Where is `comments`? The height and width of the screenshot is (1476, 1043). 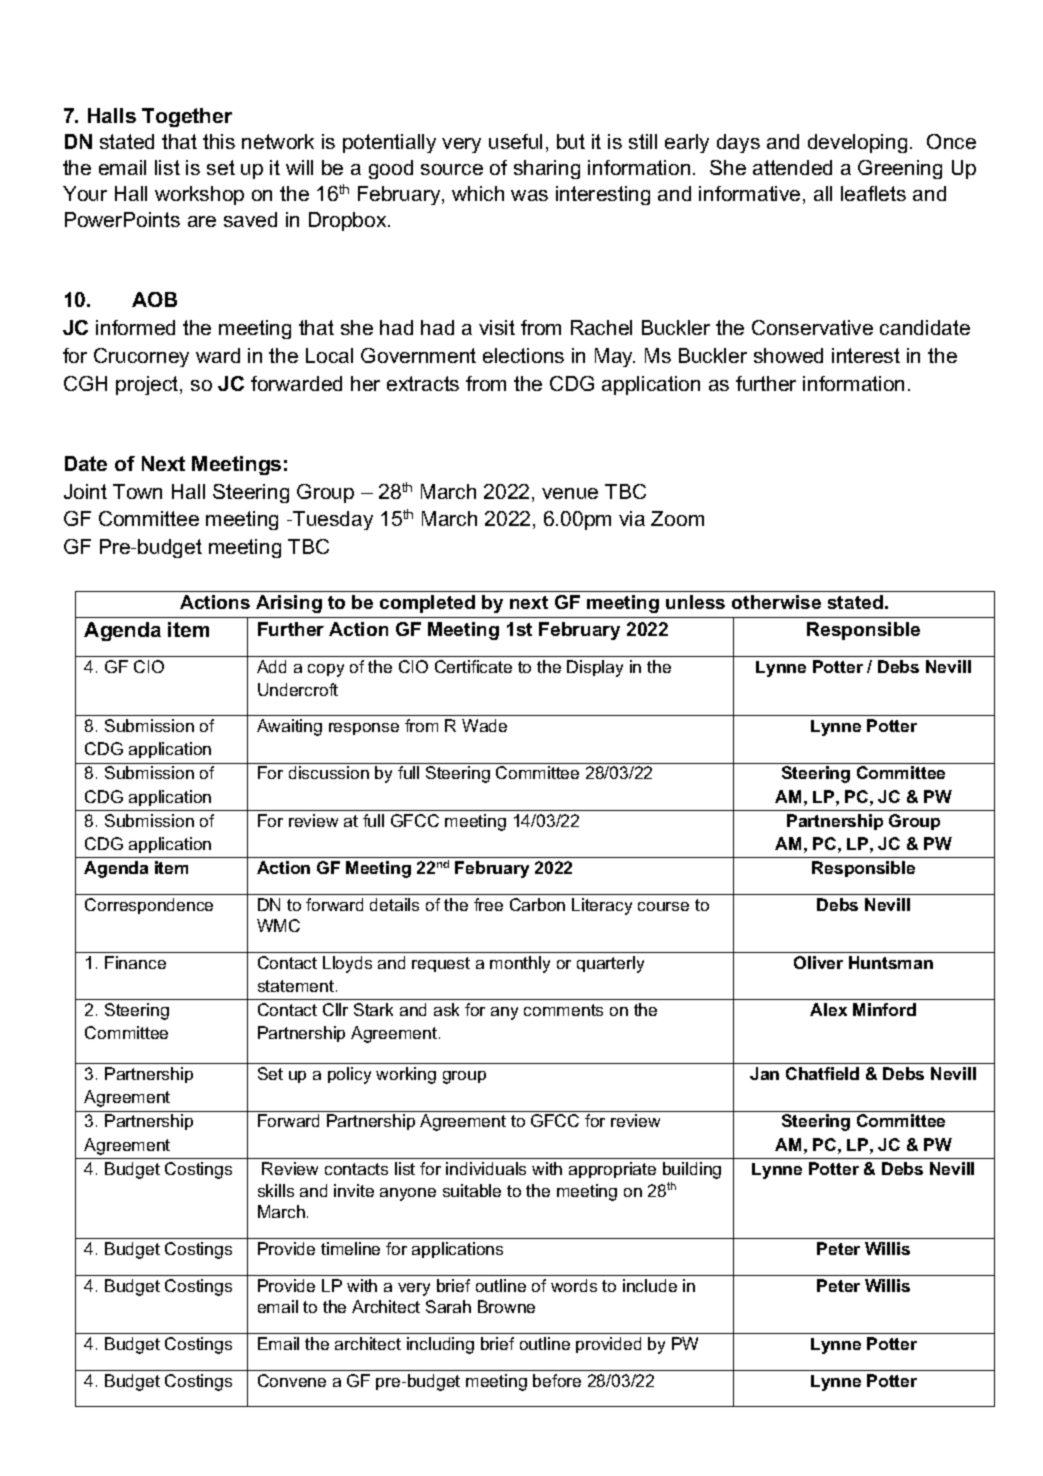
comments is located at coordinates (563, 1010).
